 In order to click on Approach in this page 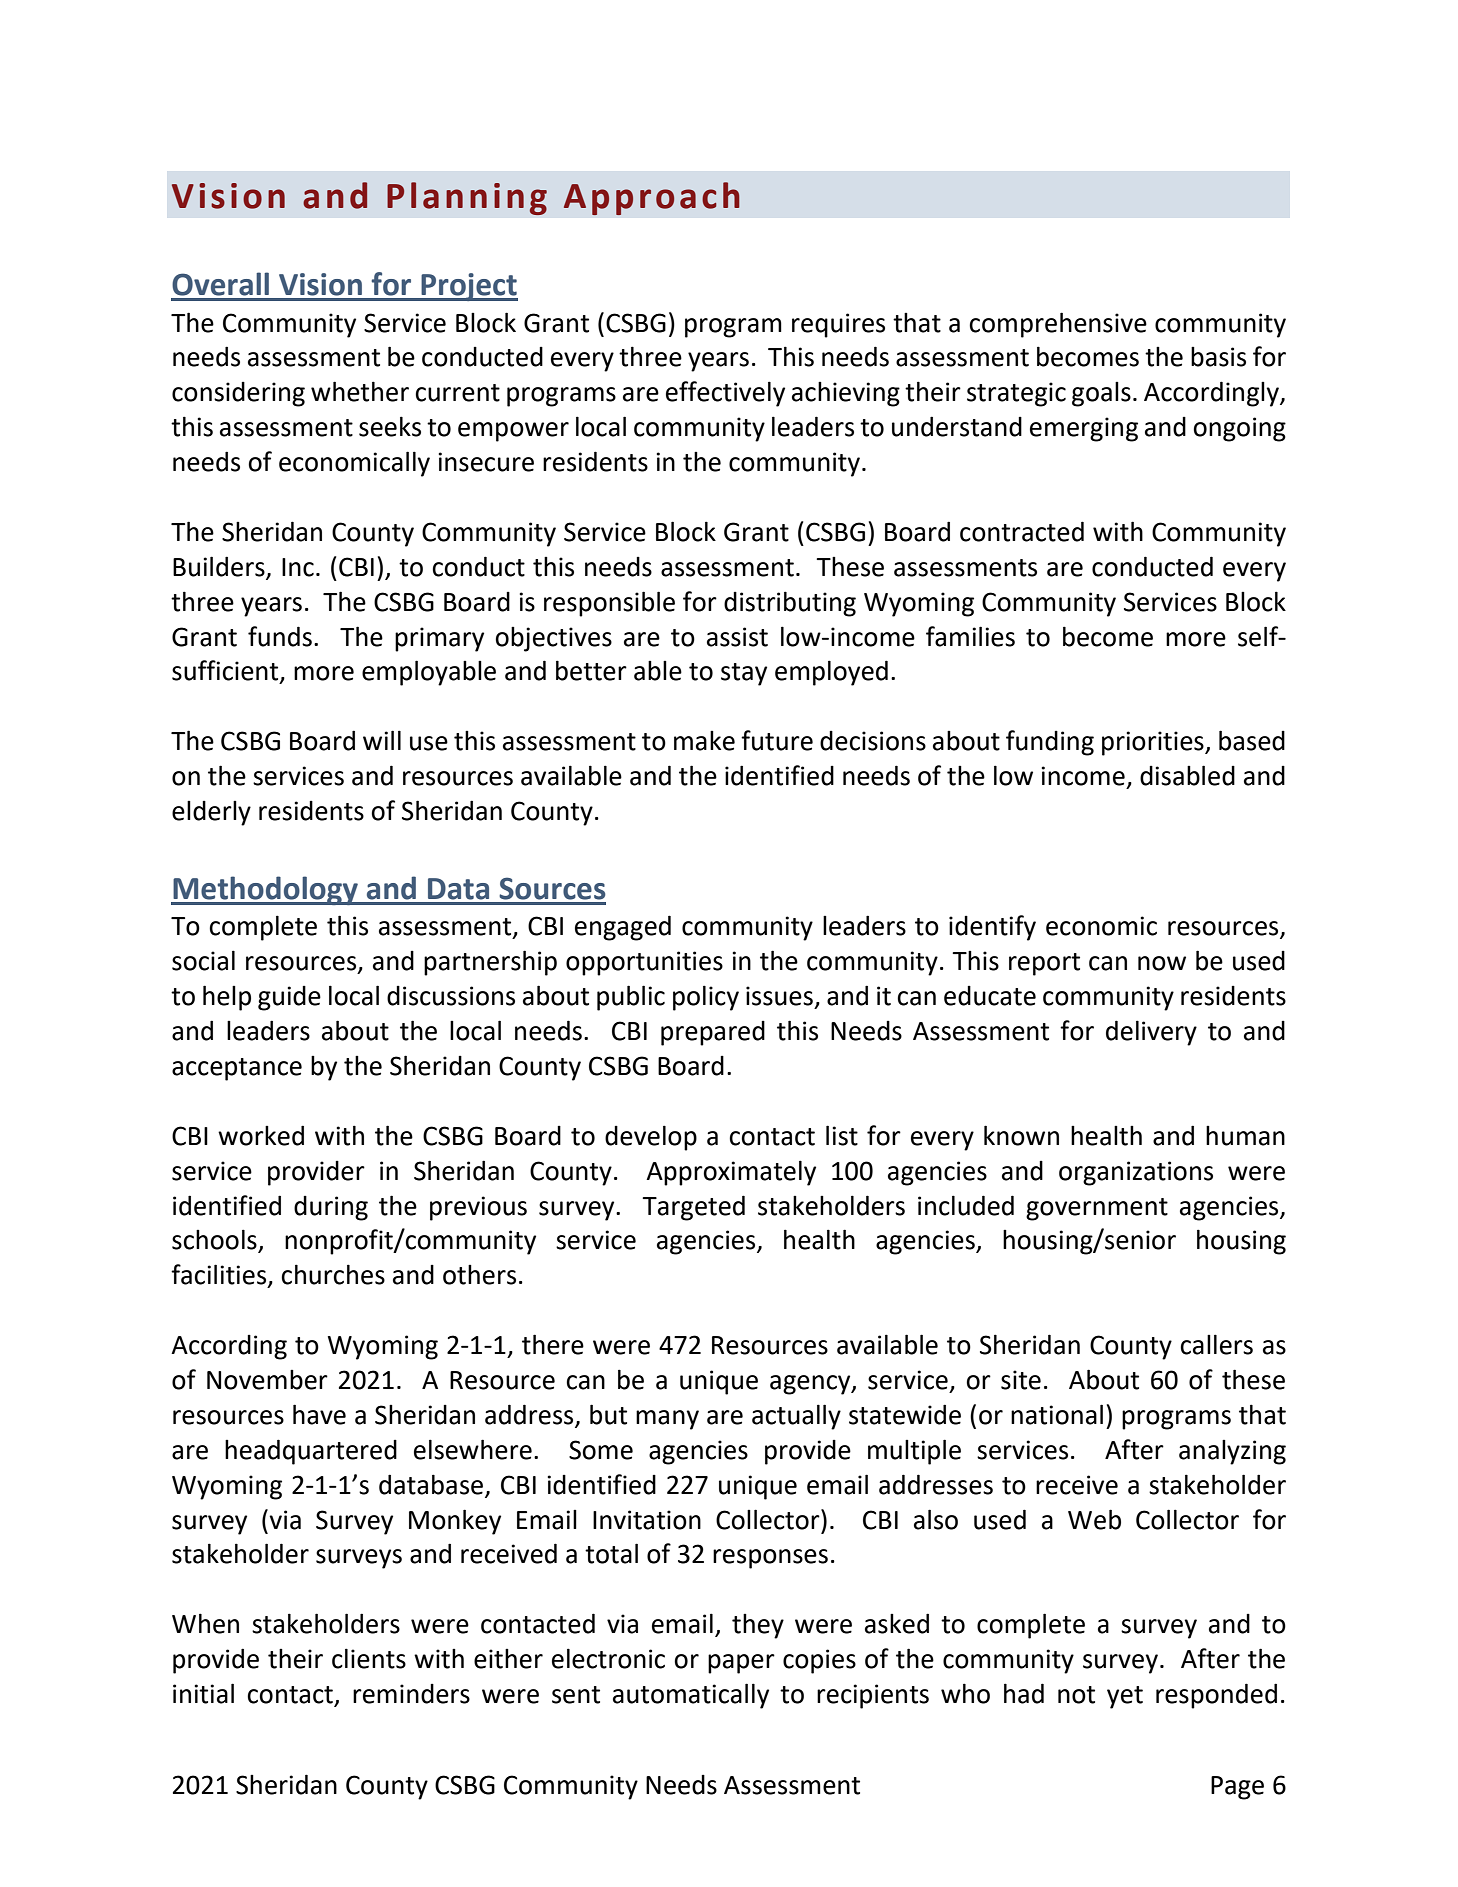, I will do `click(652, 198)`.
